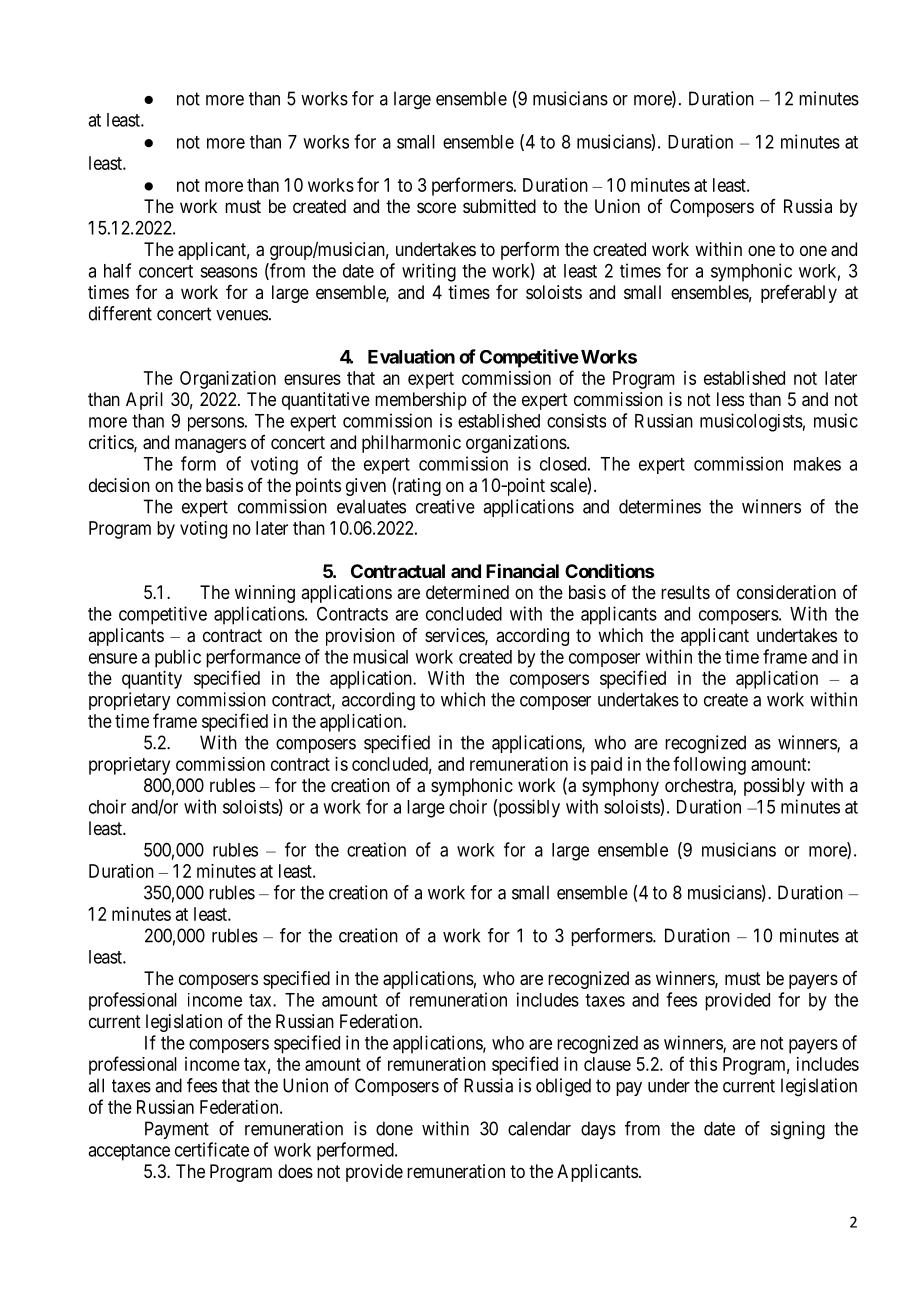 Image resolution: width=924 pixels, height=1308 pixels. I want to click on certificate, so click(212, 1149).
